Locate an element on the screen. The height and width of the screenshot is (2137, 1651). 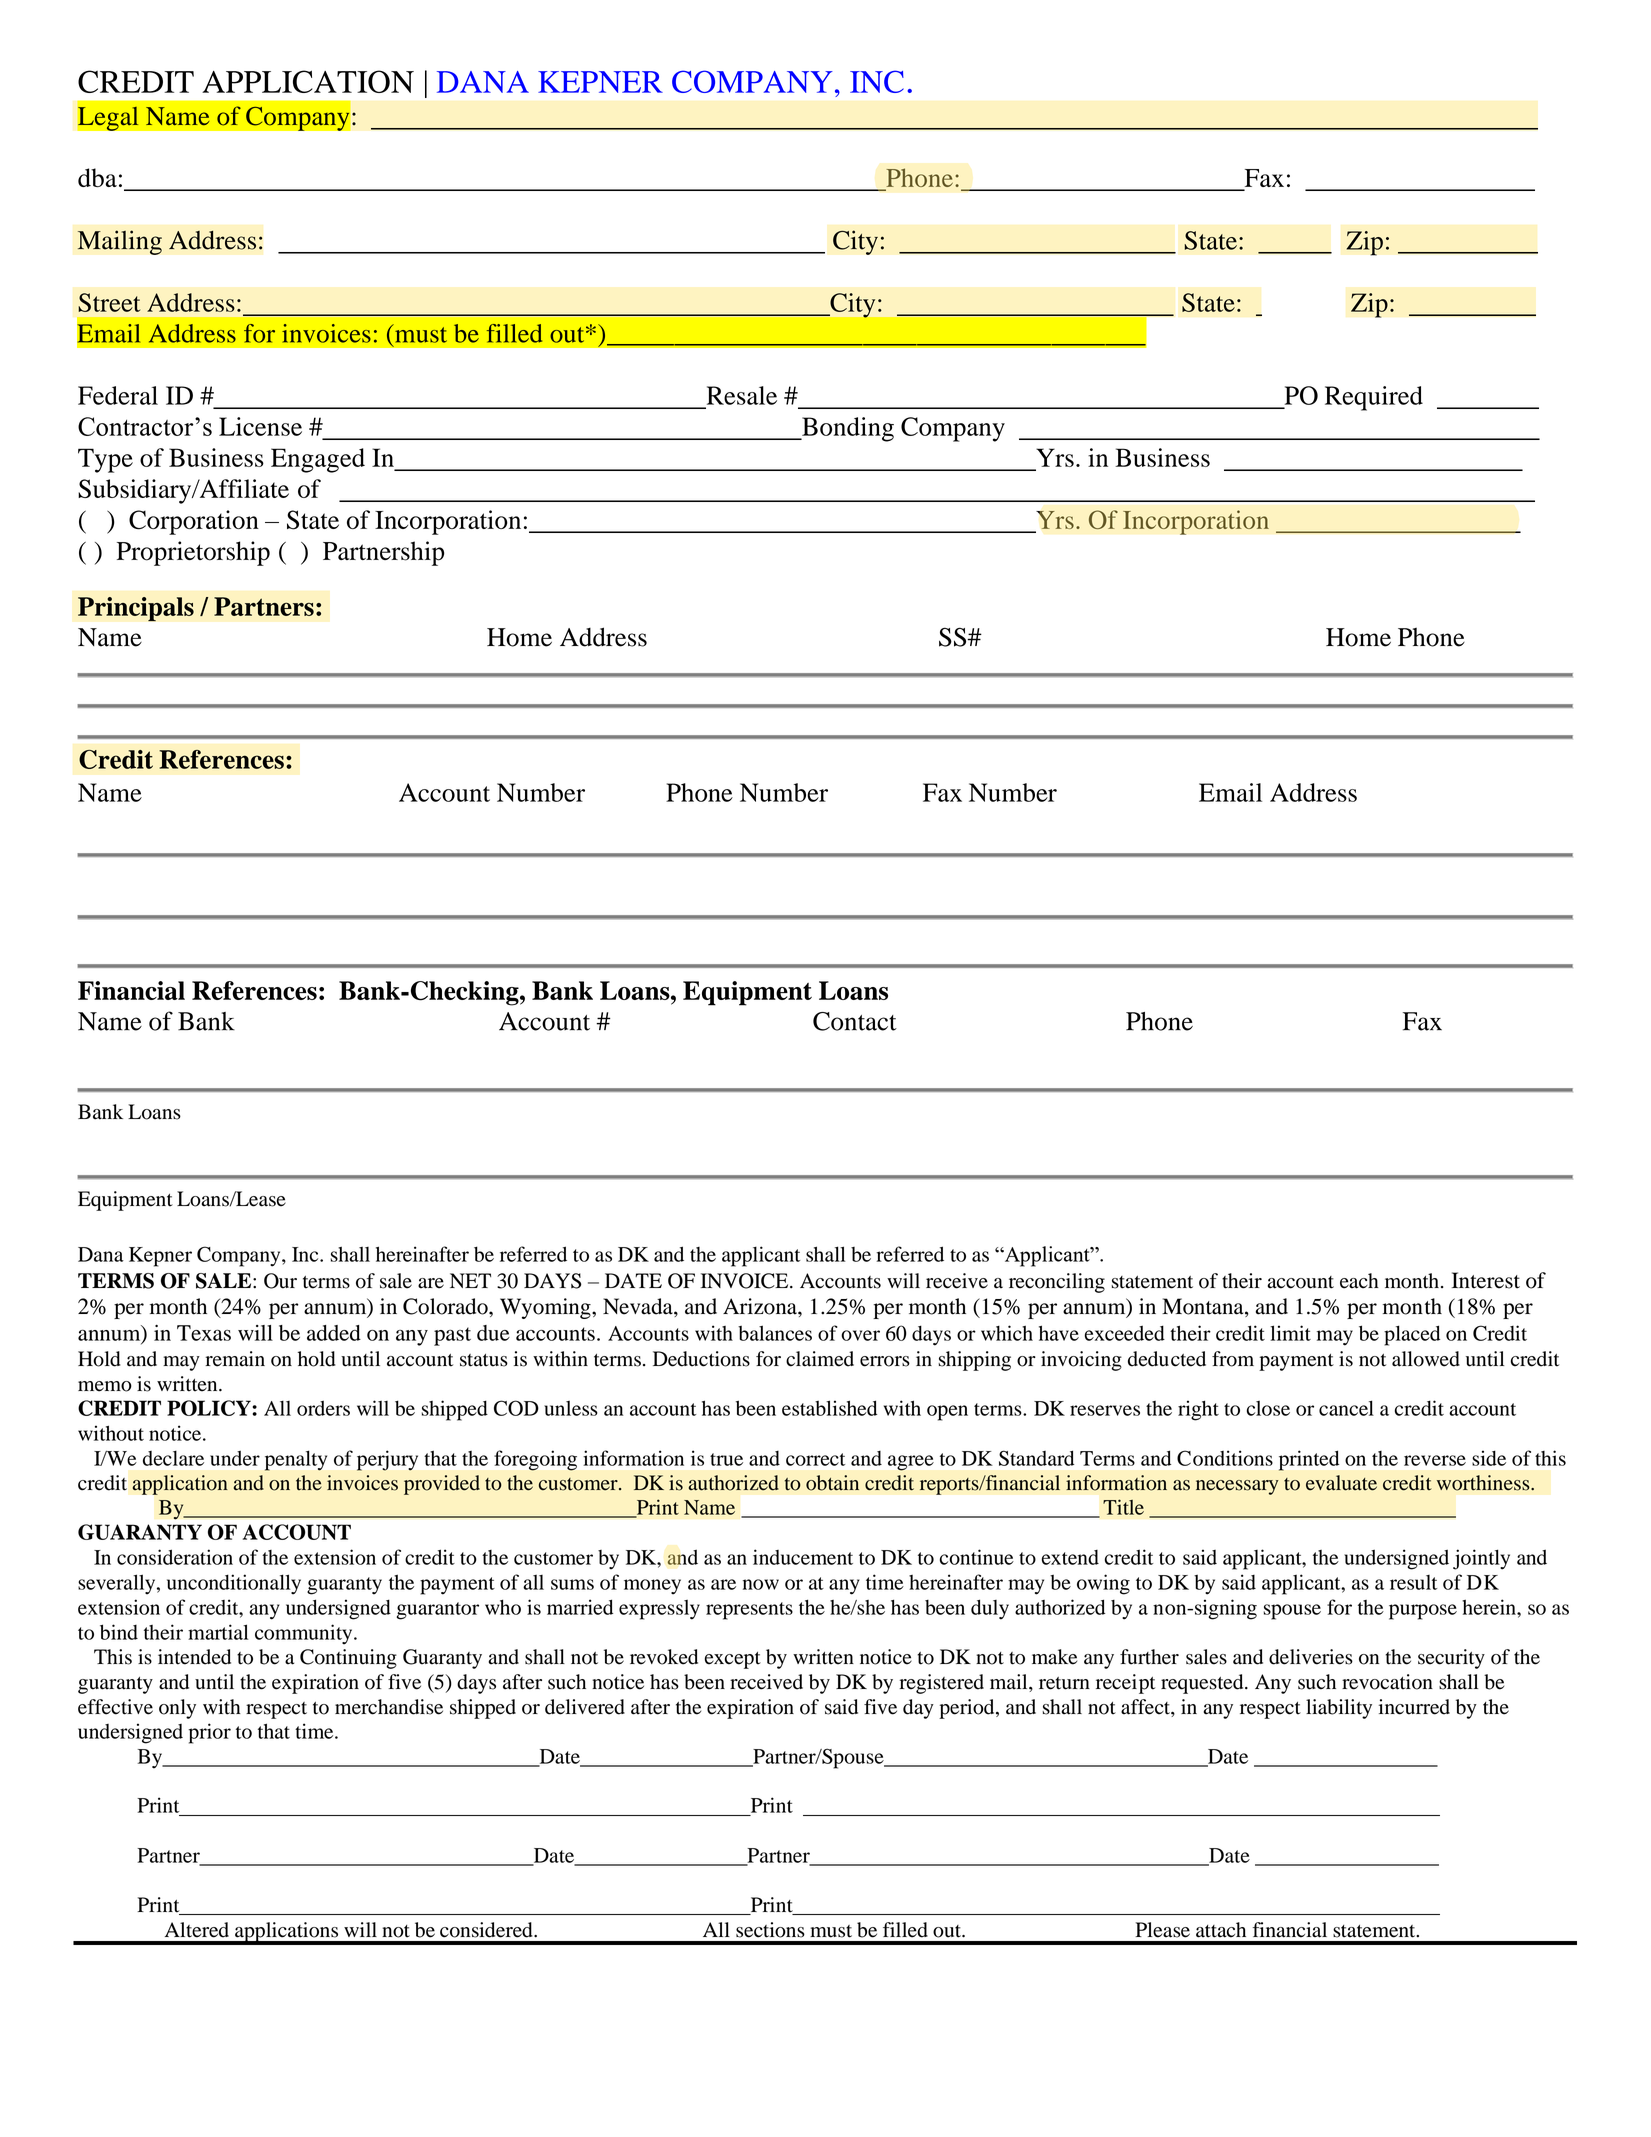
Bonding is located at coordinates (847, 429).
